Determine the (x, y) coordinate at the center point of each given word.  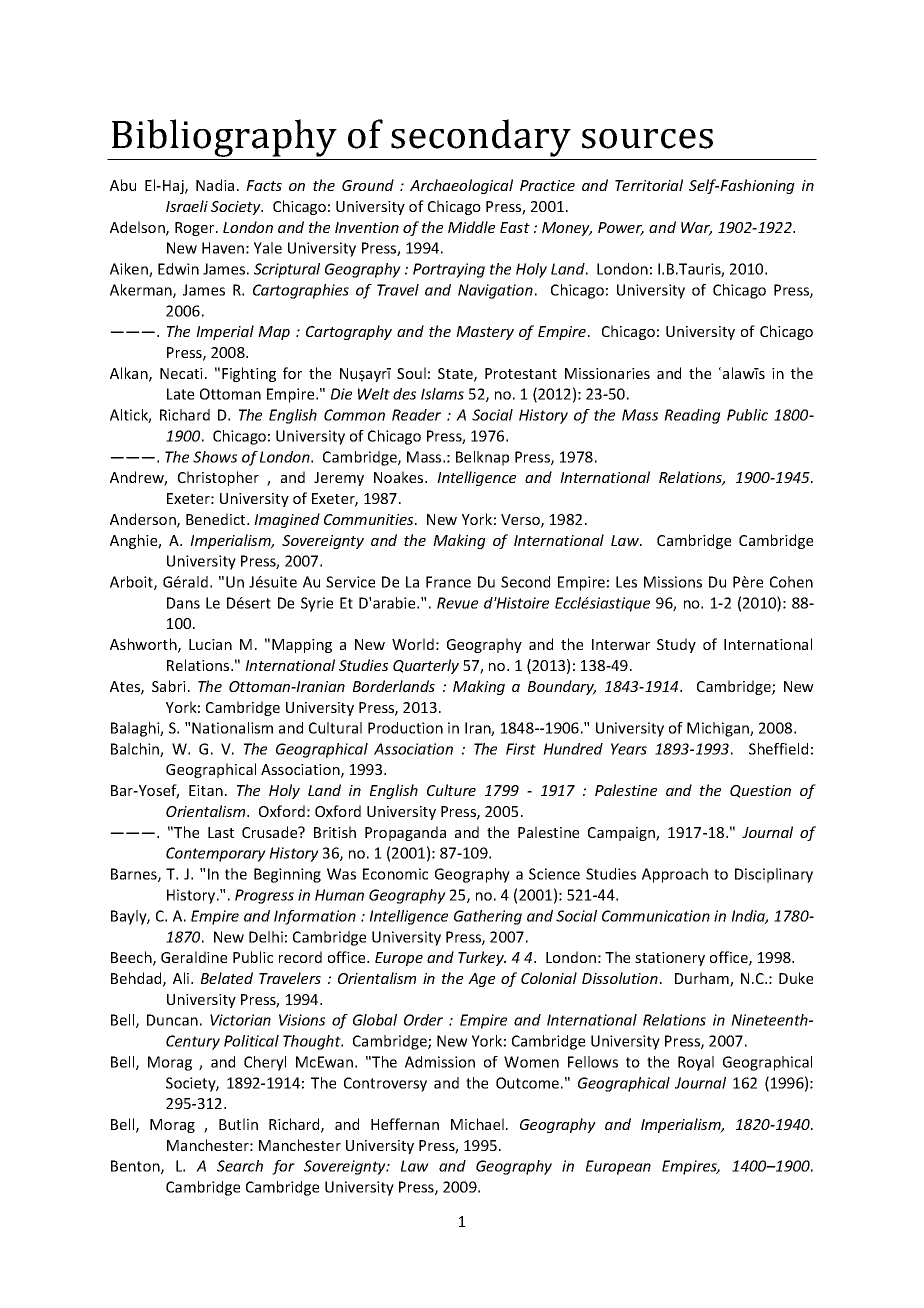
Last (221, 832)
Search (240, 1166)
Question (760, 791)
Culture (451, 790)
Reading (692, 416)
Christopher (218, 478)
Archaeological (461, 186)
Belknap (482, 458)
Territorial (649, 185)
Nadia (215, 185)
